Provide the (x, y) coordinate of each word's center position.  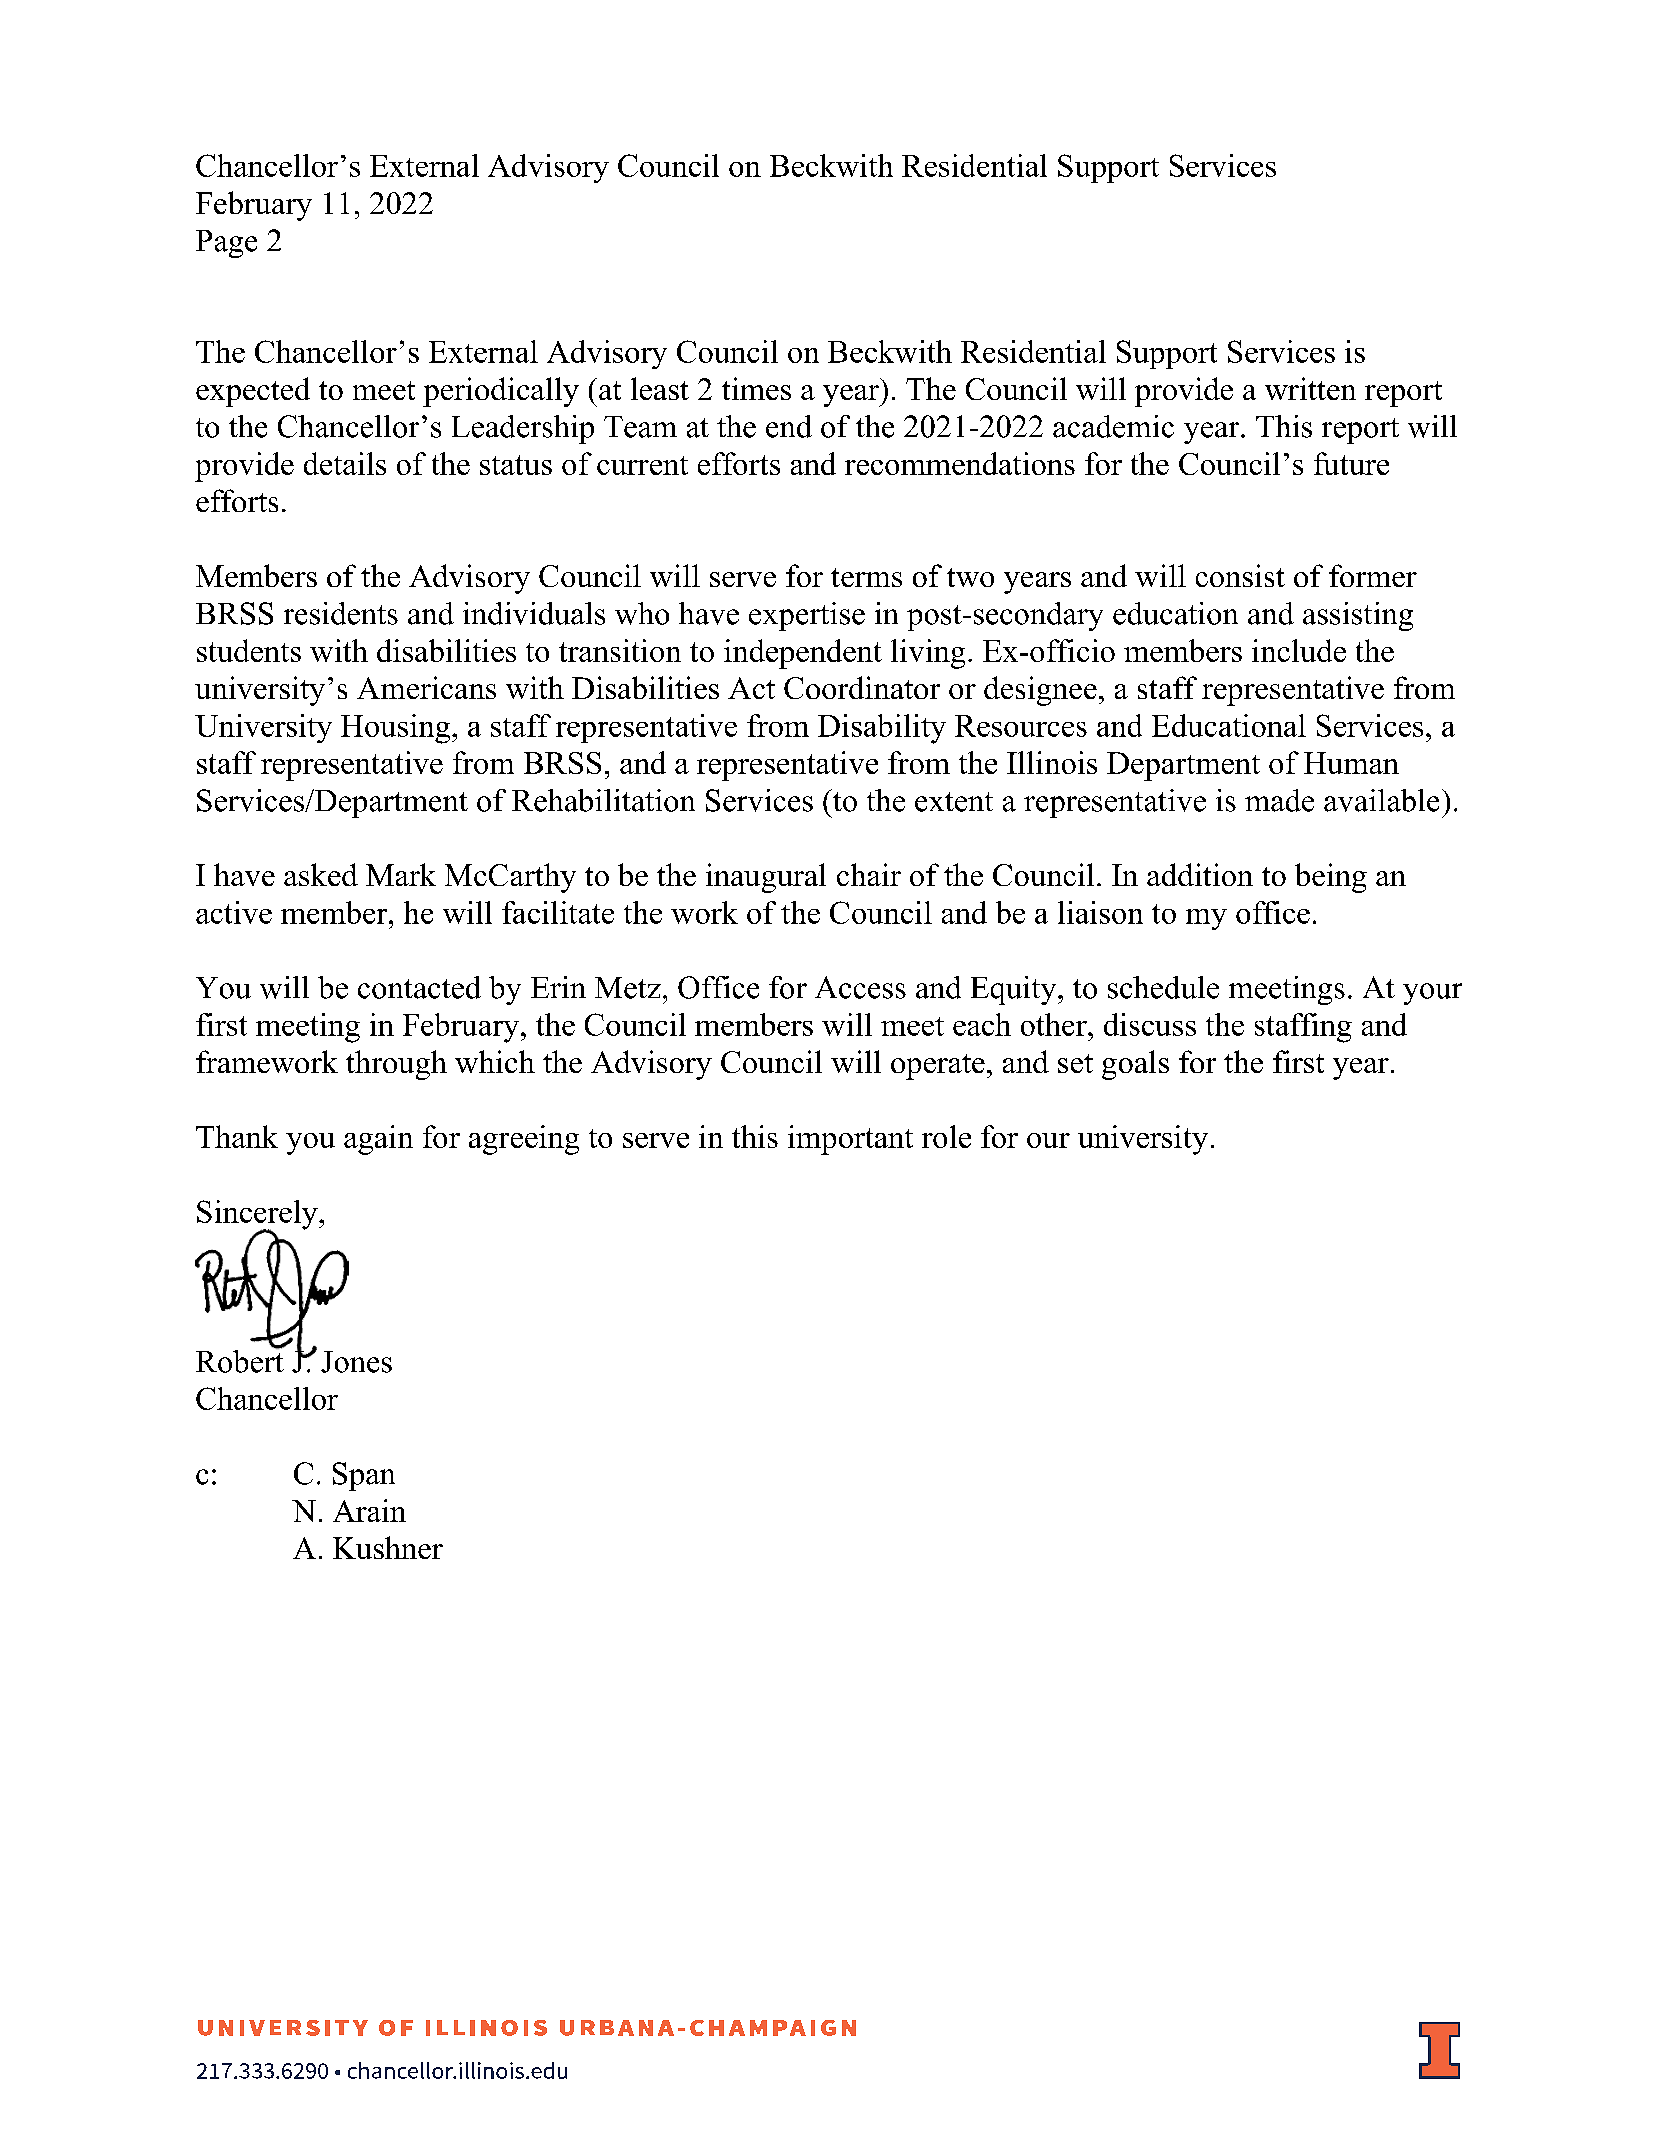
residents (341, 613)
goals (1135, 1065)
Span (364, 1476)
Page (226, 244)
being (1331, 878)
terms (866, 577)
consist (1240, 575)
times (756, 388)
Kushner (388, 1547)
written (1310, 388)
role (946, 1136)
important (850, 1140)
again (378, 1140)
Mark (401, 874)
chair (869, 874)
